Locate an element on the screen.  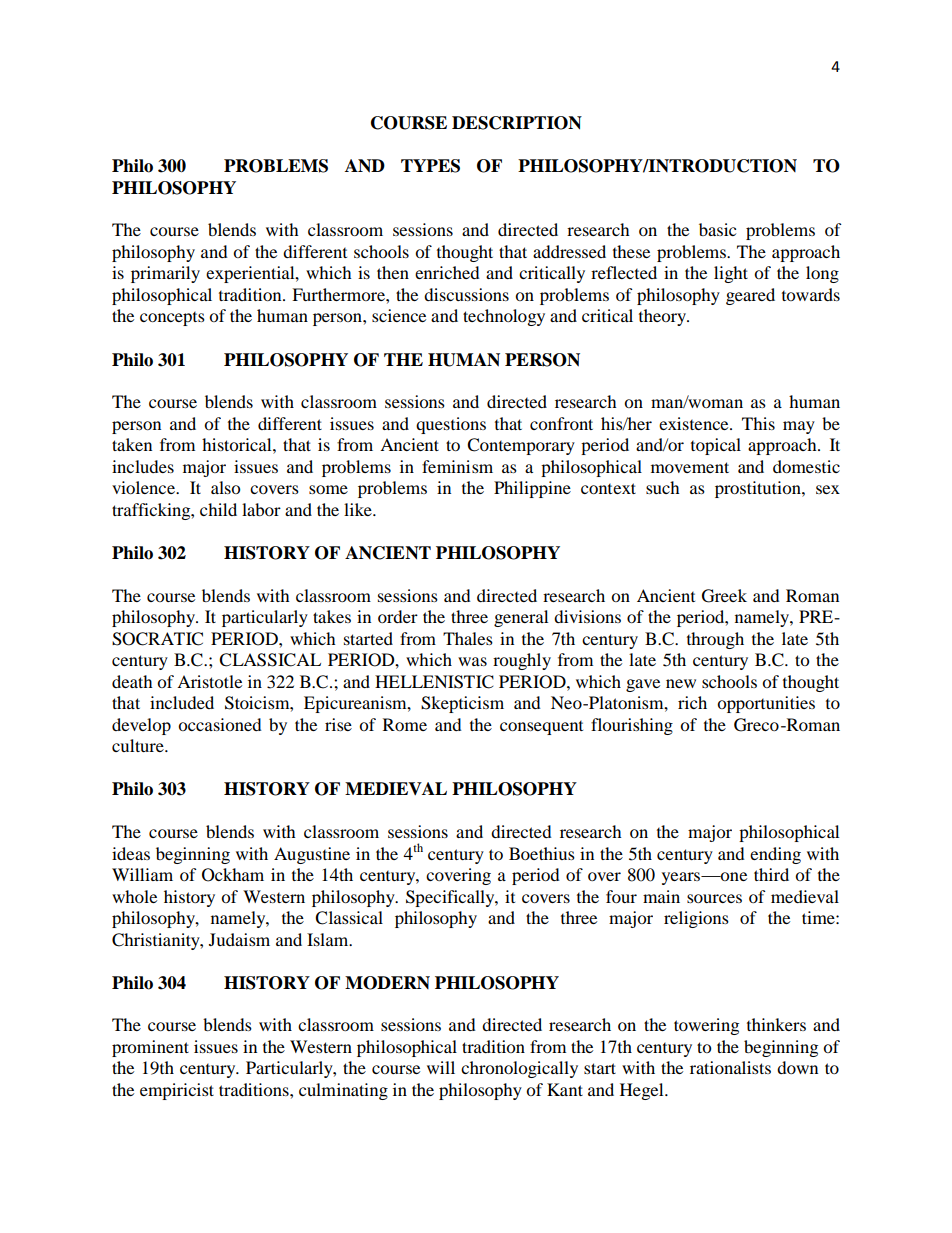
Greek is located at coordinates (724, 596).
